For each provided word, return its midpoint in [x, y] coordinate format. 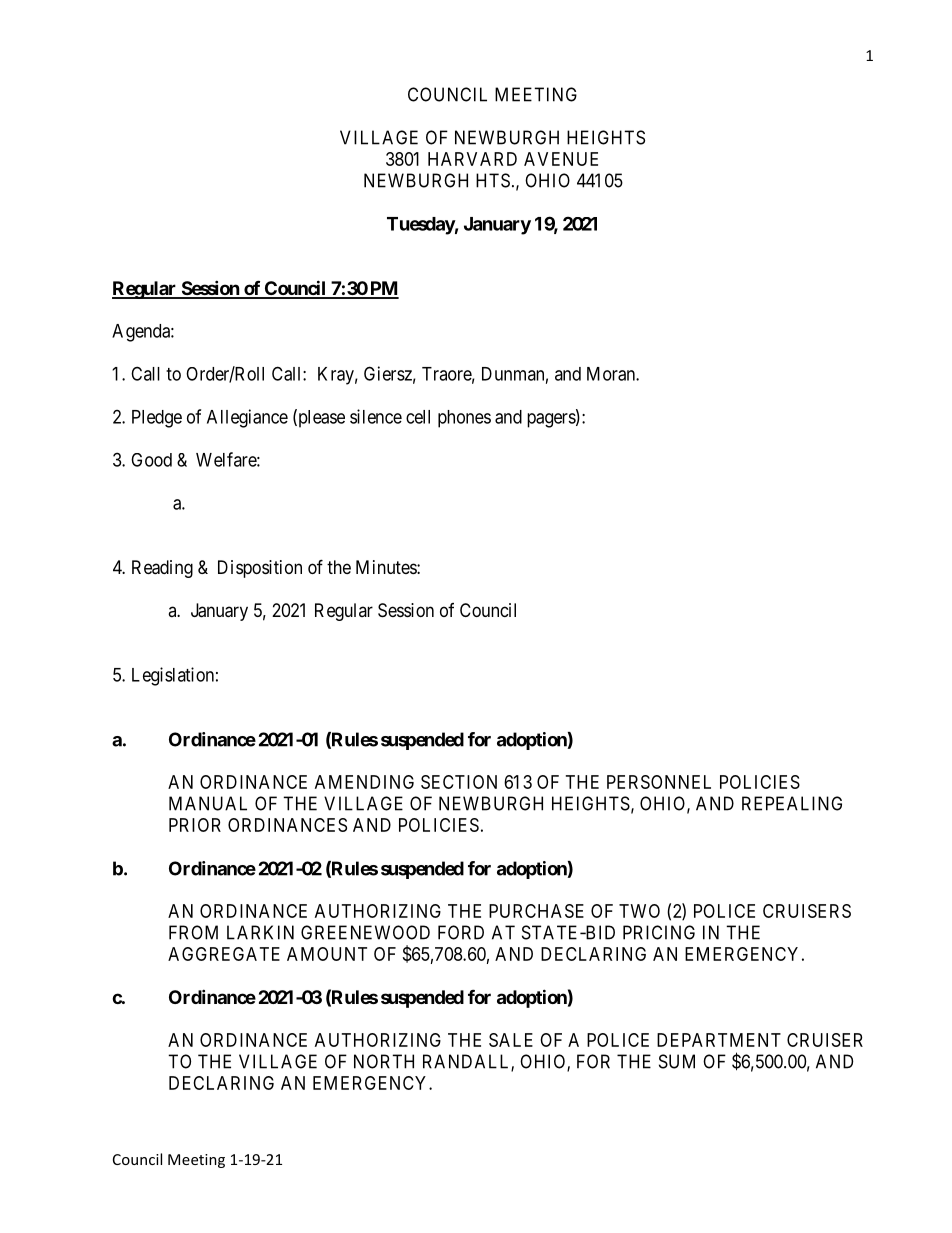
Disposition [260, 569]
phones [464, 419]
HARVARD [472, 159]
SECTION [459, 782]
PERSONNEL [659, 782]
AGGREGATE [224, 954]
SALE [511, 1040]
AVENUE [561, 159]
